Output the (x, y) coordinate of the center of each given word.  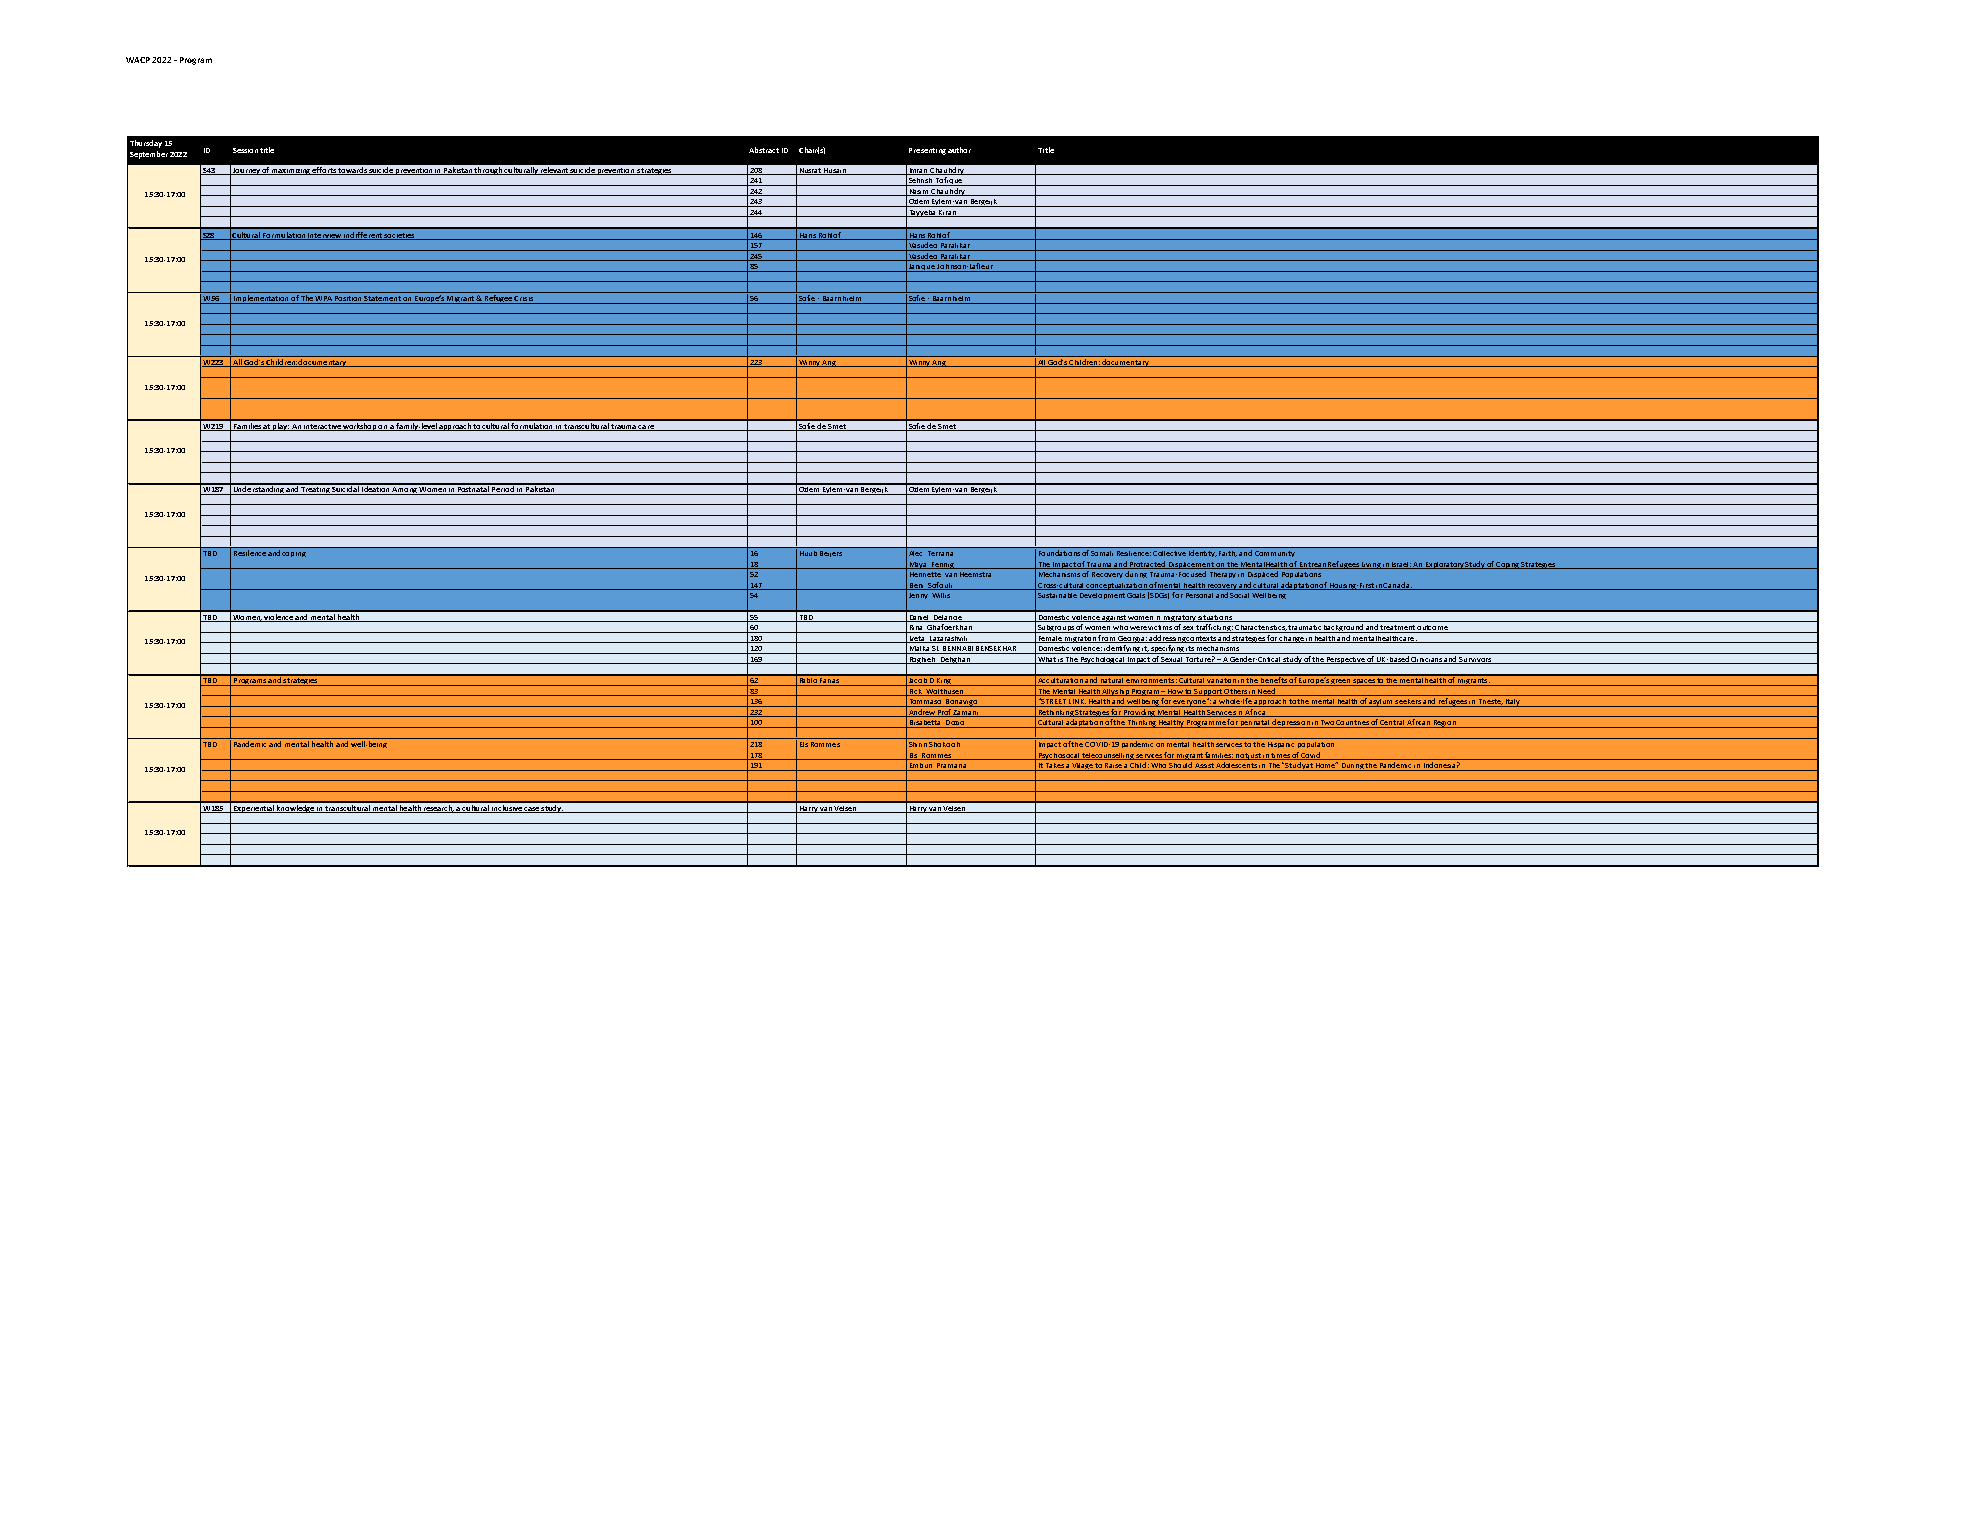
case (532, 810)
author (959, 150)
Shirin (918, 744)
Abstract (764, 150)
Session (245, 150)
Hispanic (1281, 745)
